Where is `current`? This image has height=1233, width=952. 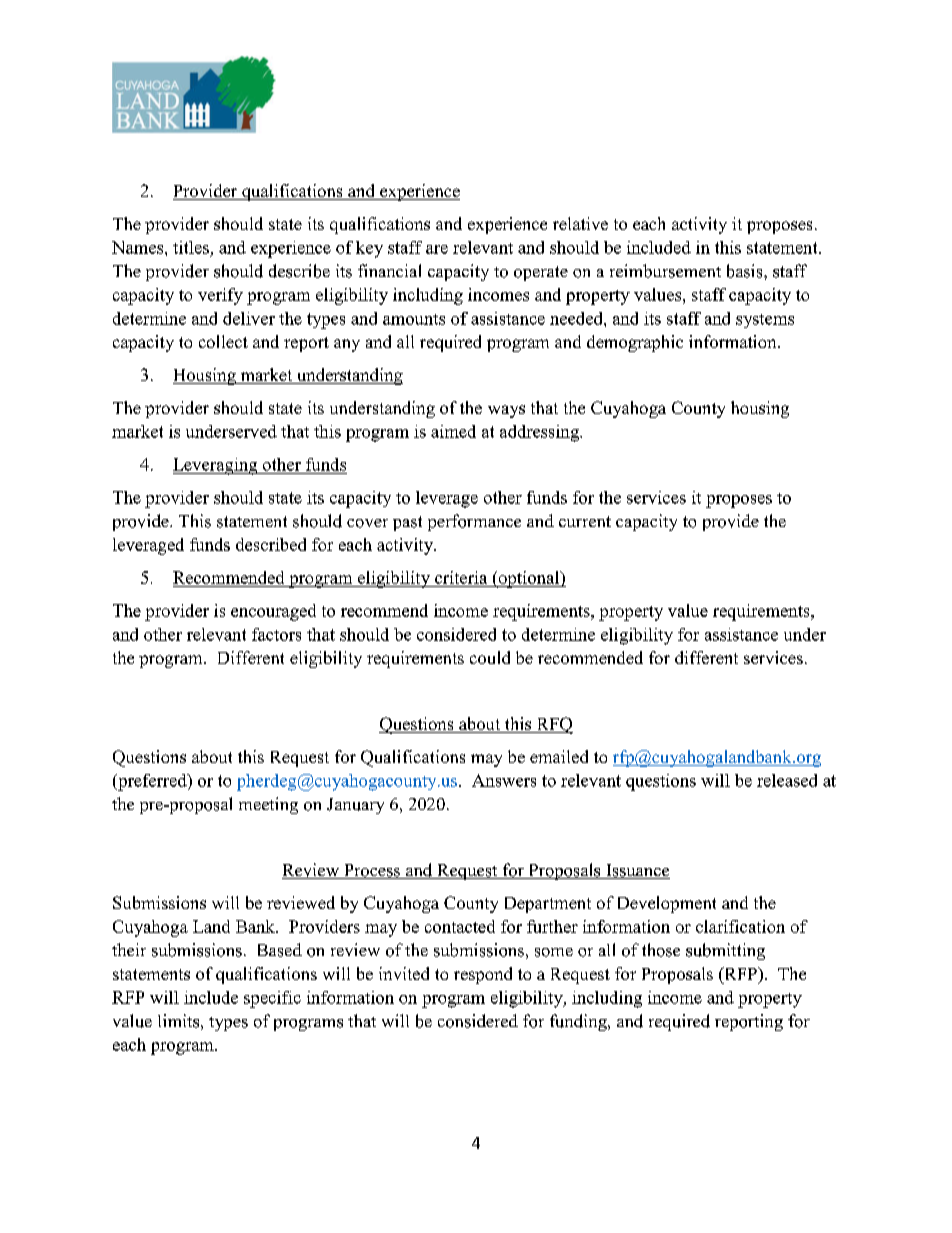 current is located at coordinates (585, 521).
